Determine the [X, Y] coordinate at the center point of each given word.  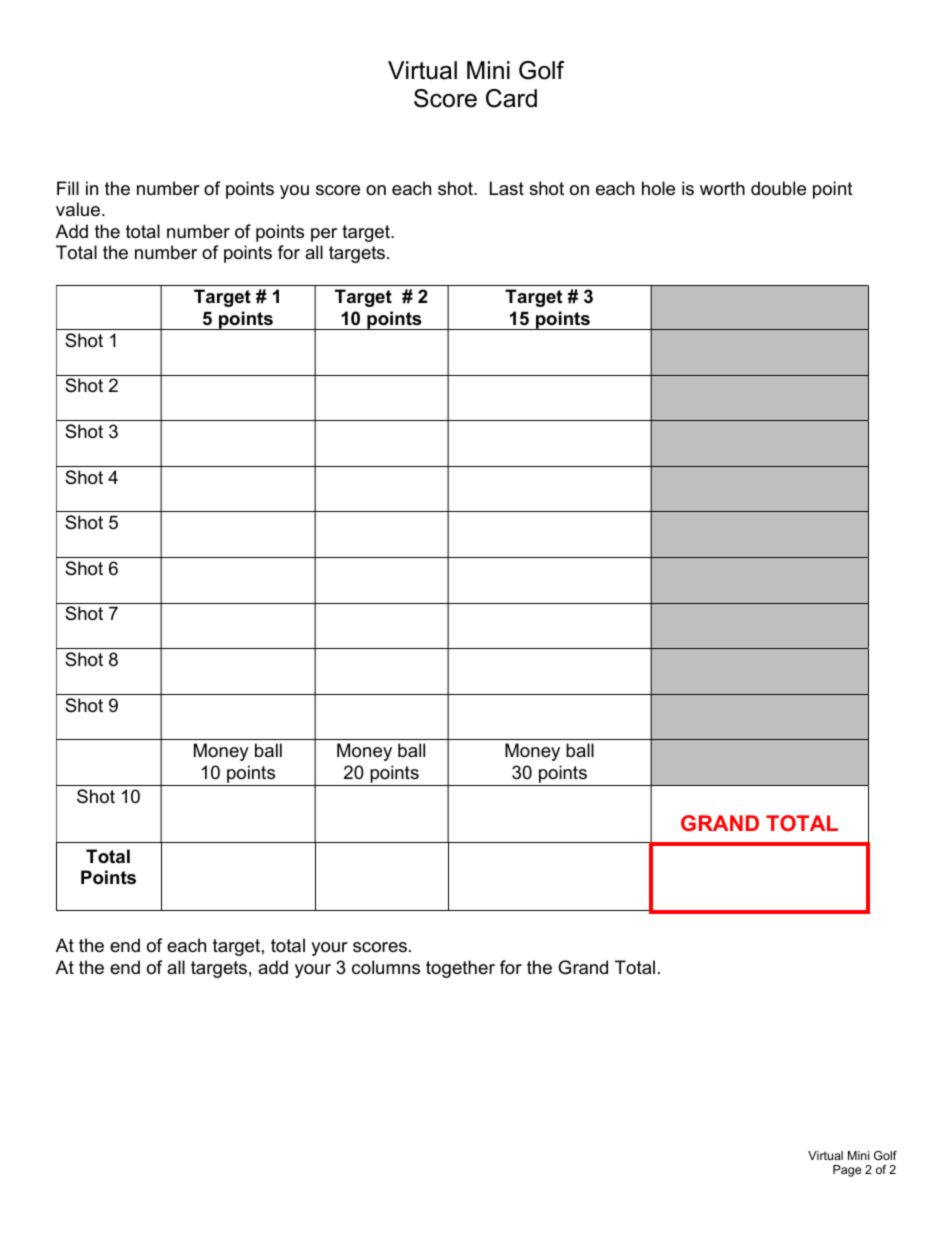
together [460, 969]
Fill [68, 188]
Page [847, 1171]
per [324, 235]
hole [658, 188]
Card [511, 98]
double [778, 188]
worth [722, 188]
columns [386, 967]
